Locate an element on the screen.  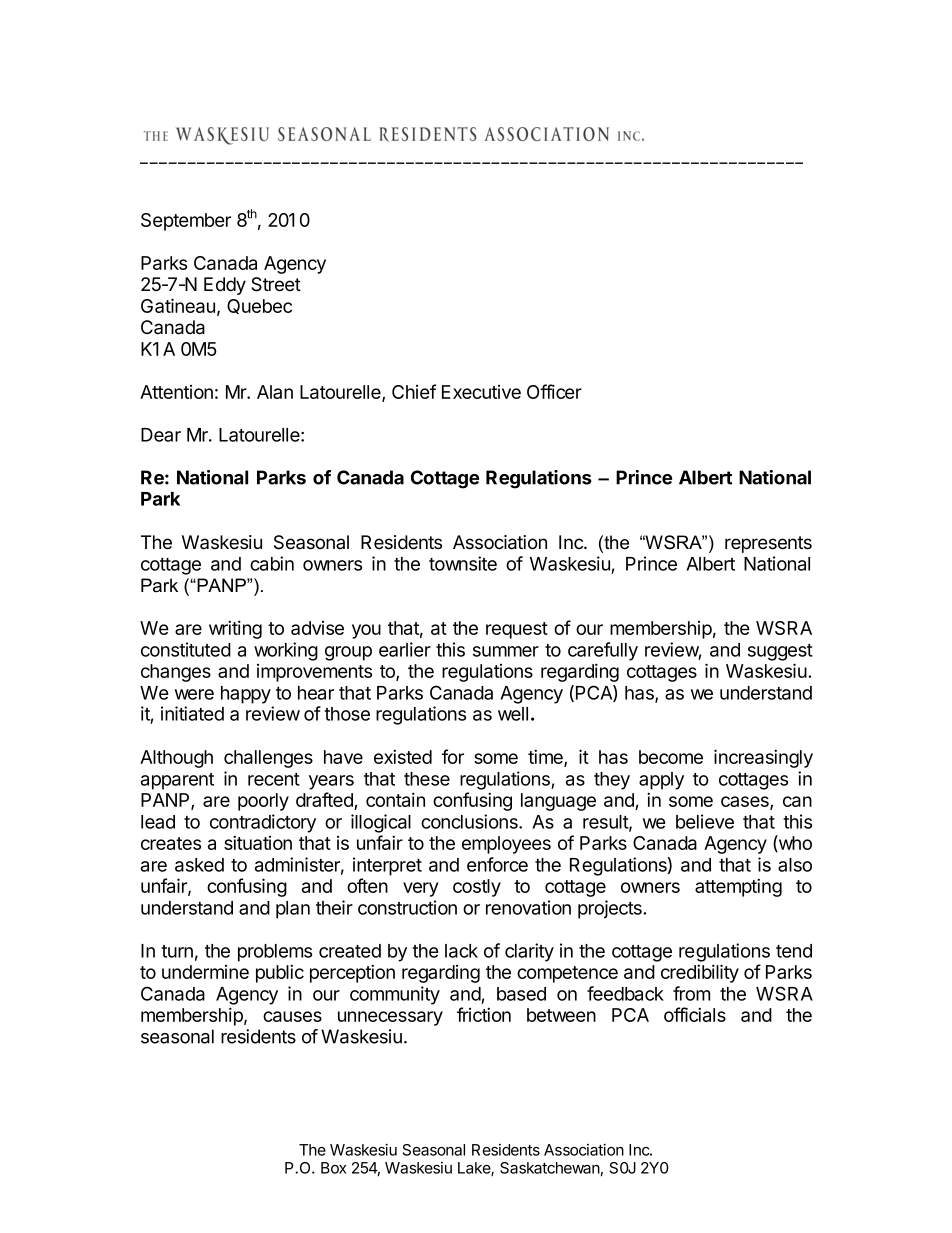
Box is located at coordinates (334, 1168).
